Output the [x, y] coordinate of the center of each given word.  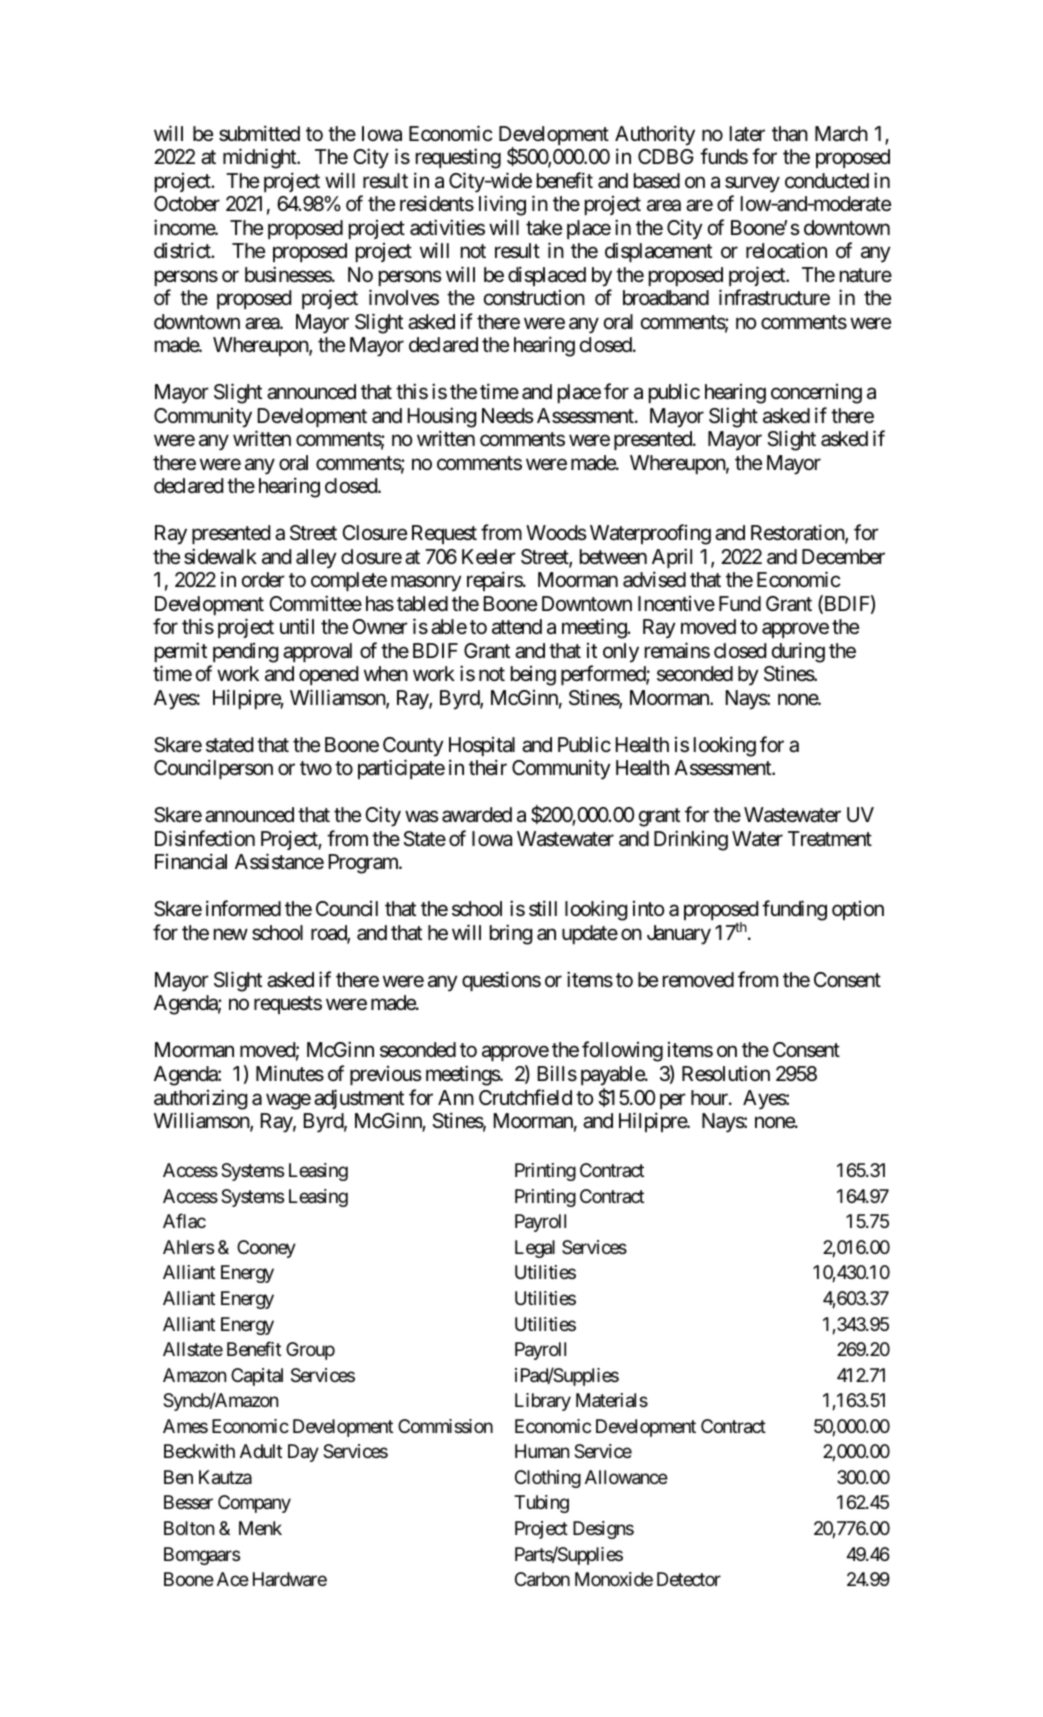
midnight [260, 158]
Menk [260, 1528]
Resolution [726, 1073]
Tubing [541, 1504]
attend [517, 627]
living [502, 205]
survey [752, 184]
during [798, 652]
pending [246, 653]
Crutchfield [525, 1097]
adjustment [359, 1099]
